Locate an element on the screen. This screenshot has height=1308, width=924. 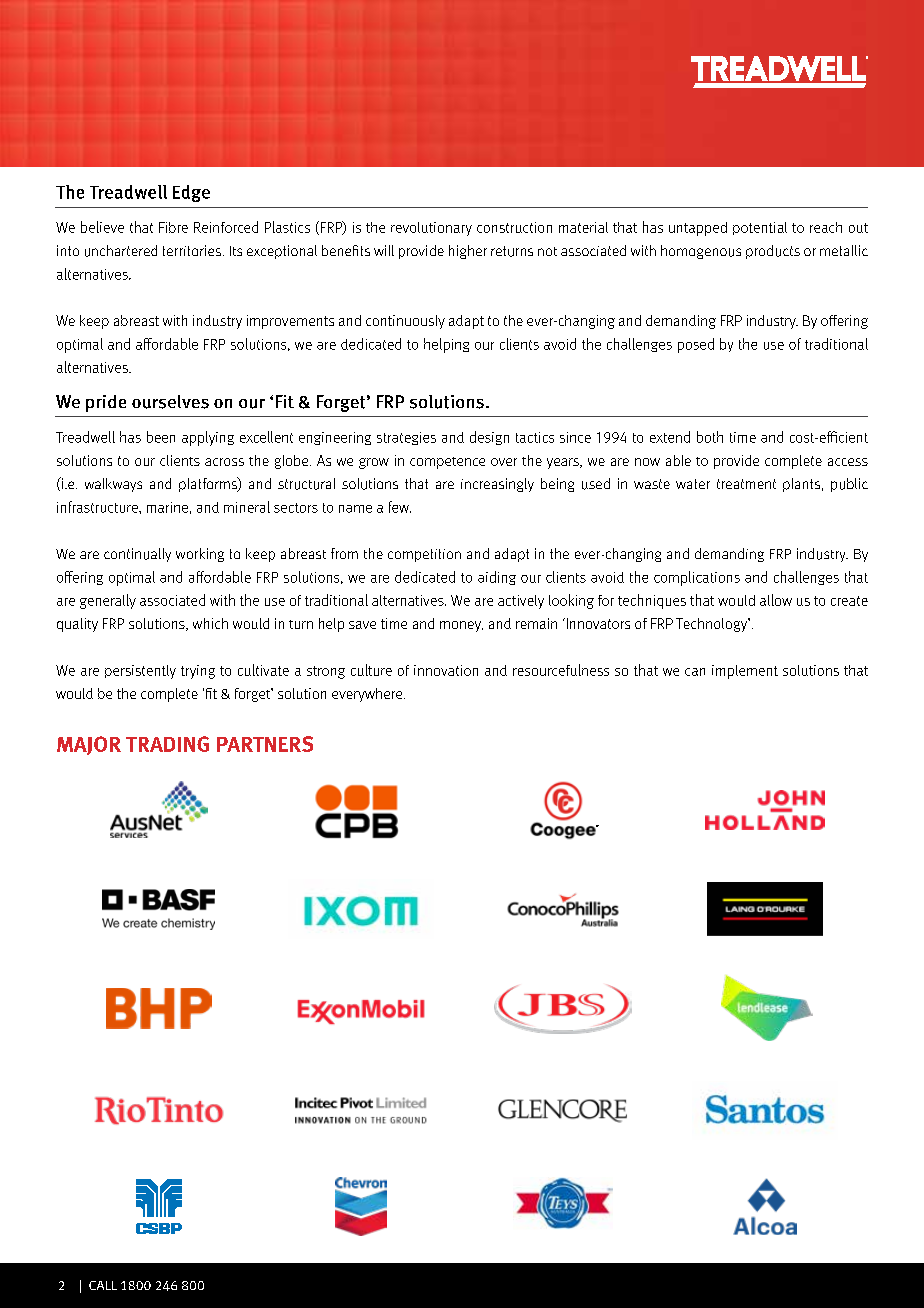
implement is located at coordinates (745, 672).
